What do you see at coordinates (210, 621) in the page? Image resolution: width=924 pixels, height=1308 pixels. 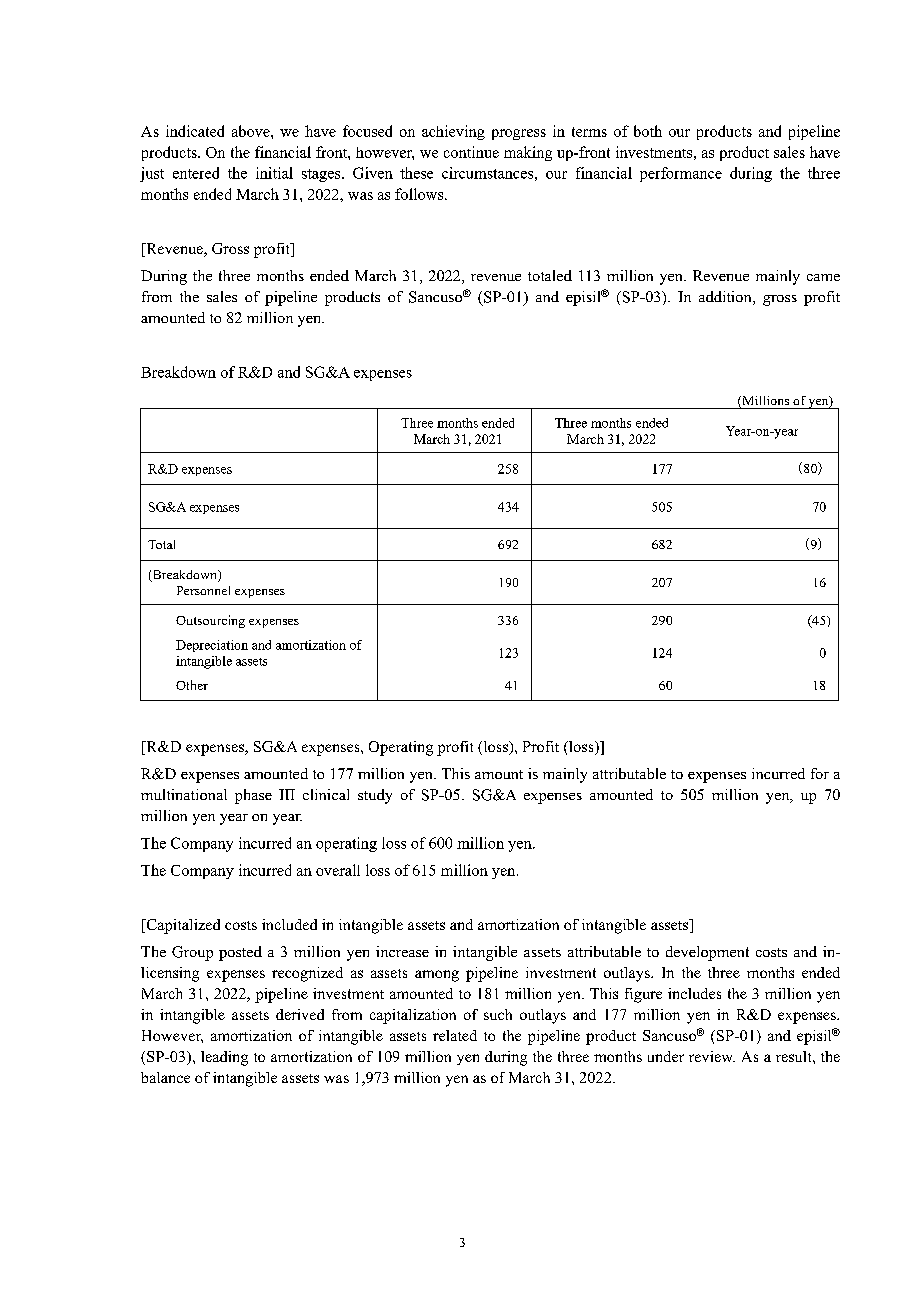 I see `Outsourcing` at bounding box center [210, 621].
